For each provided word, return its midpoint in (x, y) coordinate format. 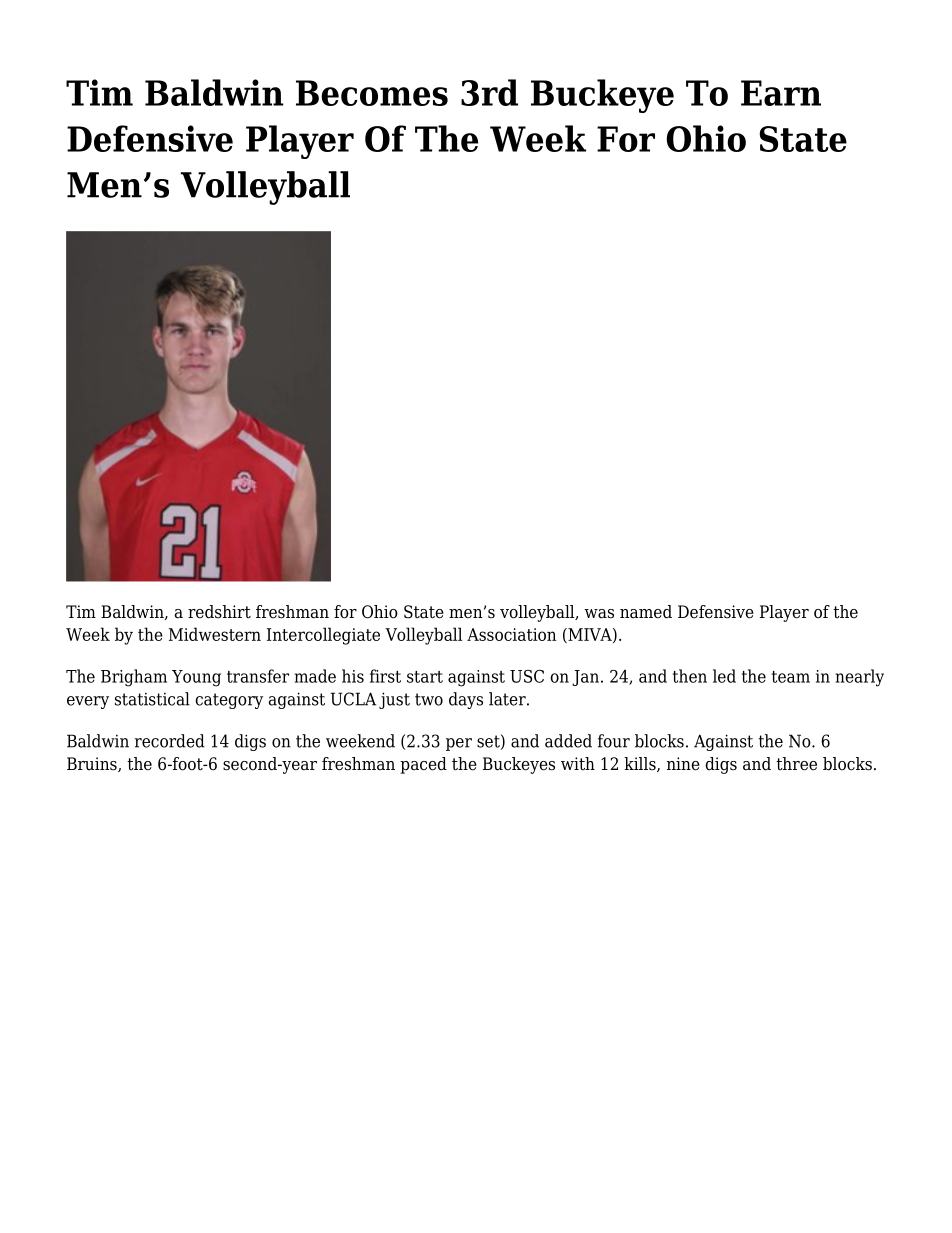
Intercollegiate (323, 636)
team (791, 677)
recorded (170, 741)
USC (527, 676)
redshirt (219, 612)
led (724, 676)
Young (196, 678)
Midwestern (215, 634)
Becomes (372, 93)
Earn (781, 93)
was (599, 614)
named (646, 612)
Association (511, 634)
